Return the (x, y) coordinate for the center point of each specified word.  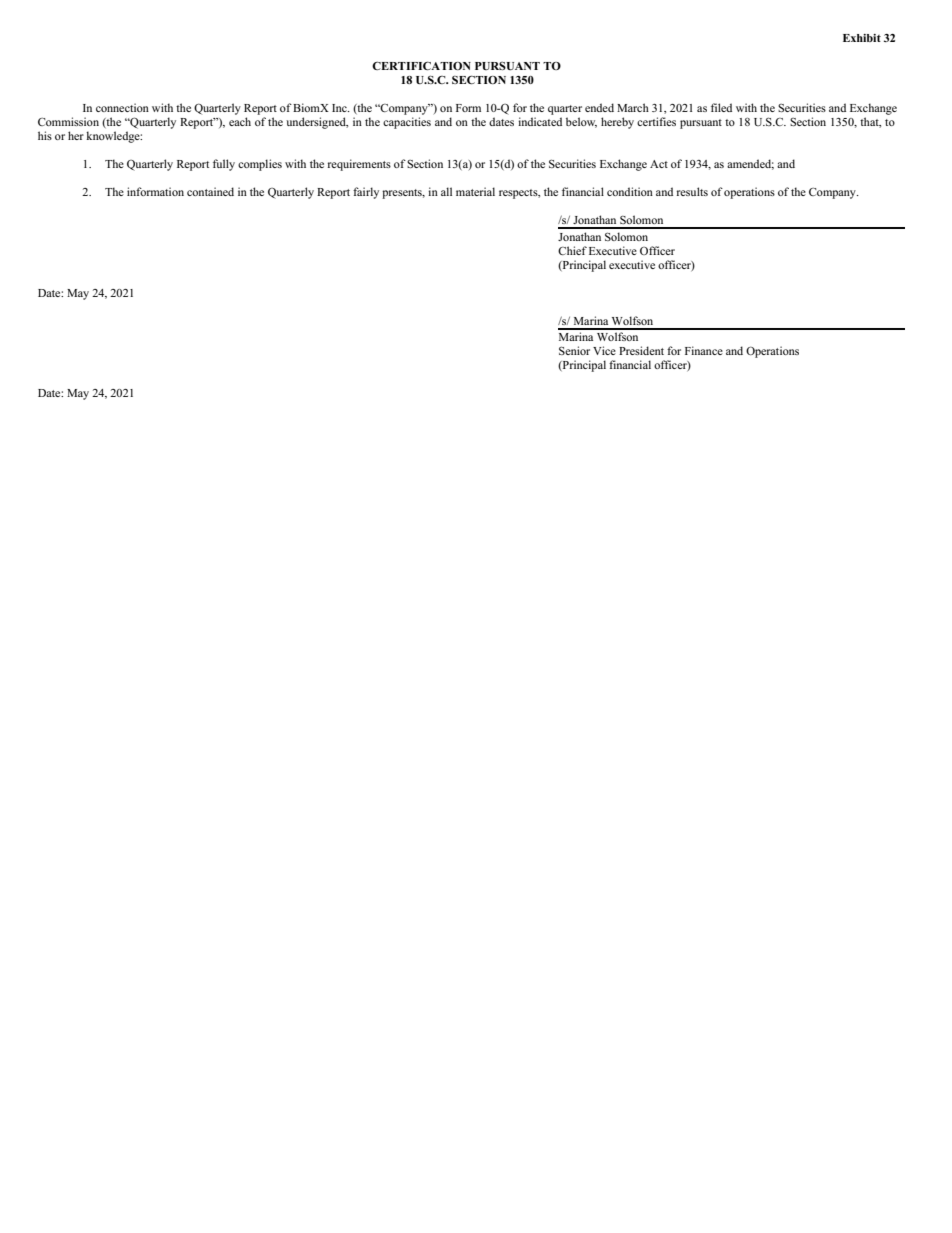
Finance (704, 350)
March (633, 107)
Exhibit (862, 38)
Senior (574, 350)
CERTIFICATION (421, 65)
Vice (604, 350)
